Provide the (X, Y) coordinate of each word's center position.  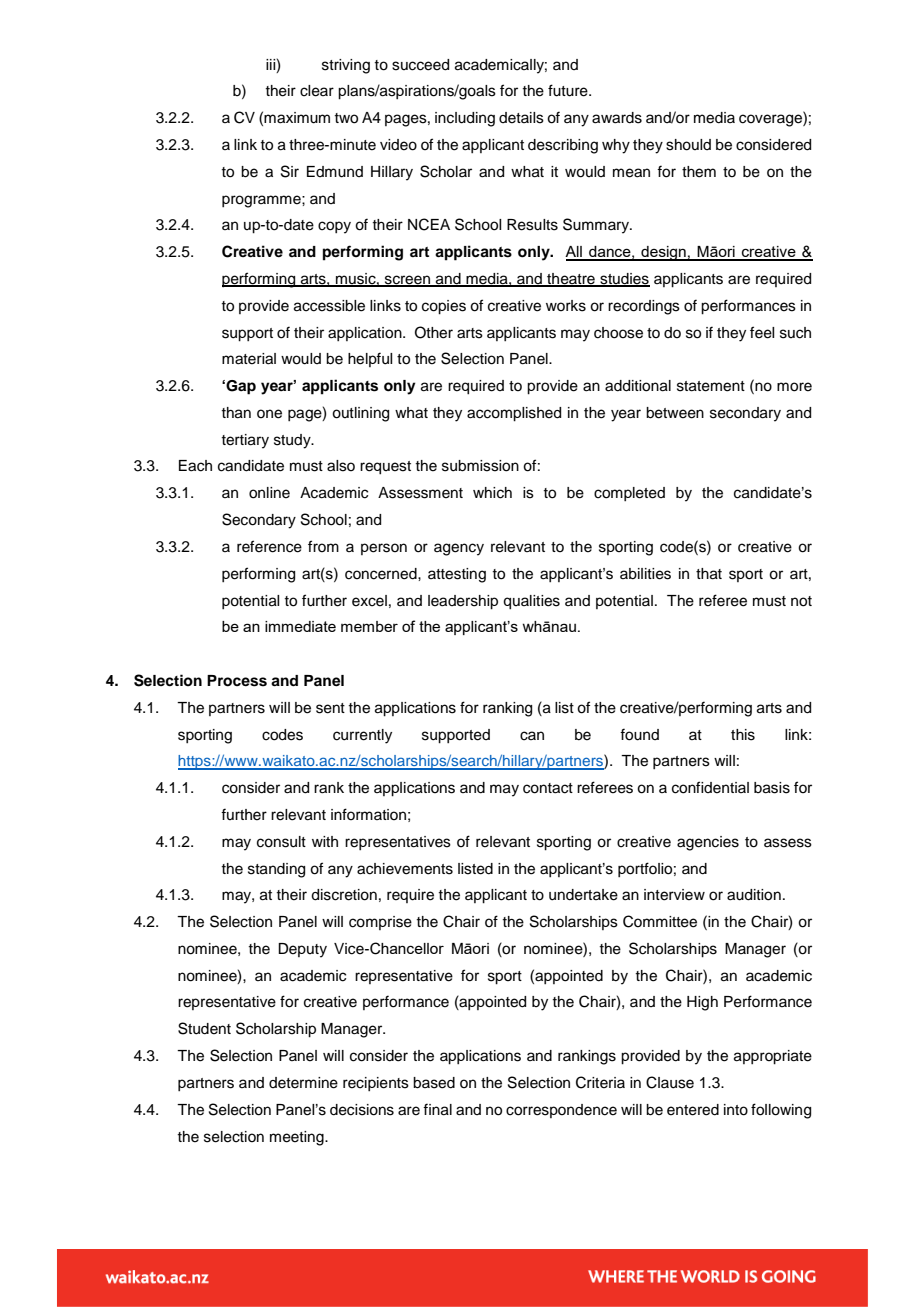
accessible (329, 306)
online (269, 493)
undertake (583, 895)
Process (237, 681)
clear (317, 91)
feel (762, 332)
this (743, 735)
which (492, 493)
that (709, 574)
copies (444, 307)
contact (548, 788)
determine (303, 1083)
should (688, 145)
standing (276, 870)
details (521, 118)
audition (754, 895)
